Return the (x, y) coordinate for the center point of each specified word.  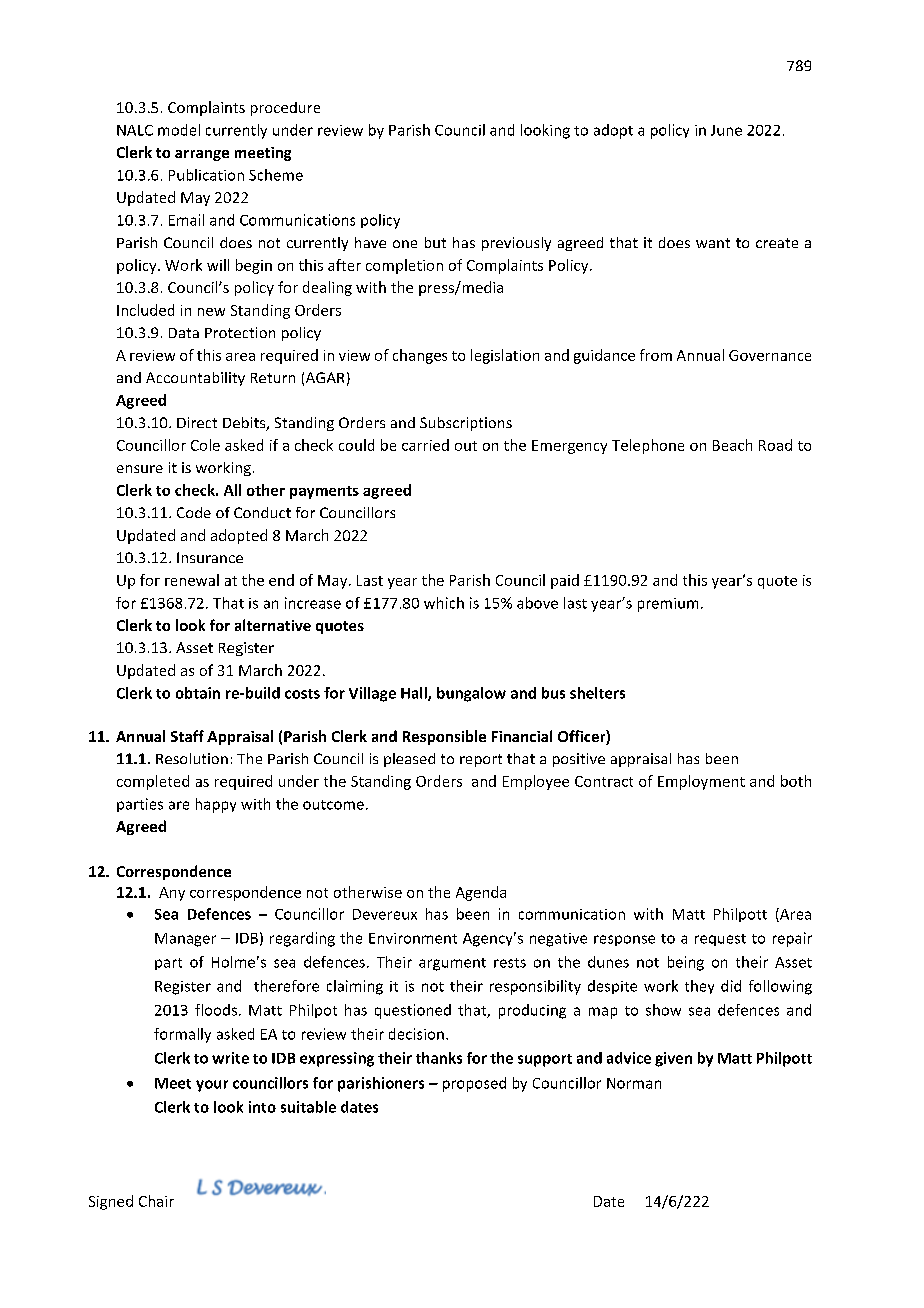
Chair (156, 1201)
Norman (634, 1083)
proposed (474, 1084)
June (726, 130)
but (435, 242)
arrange (202, 155)
